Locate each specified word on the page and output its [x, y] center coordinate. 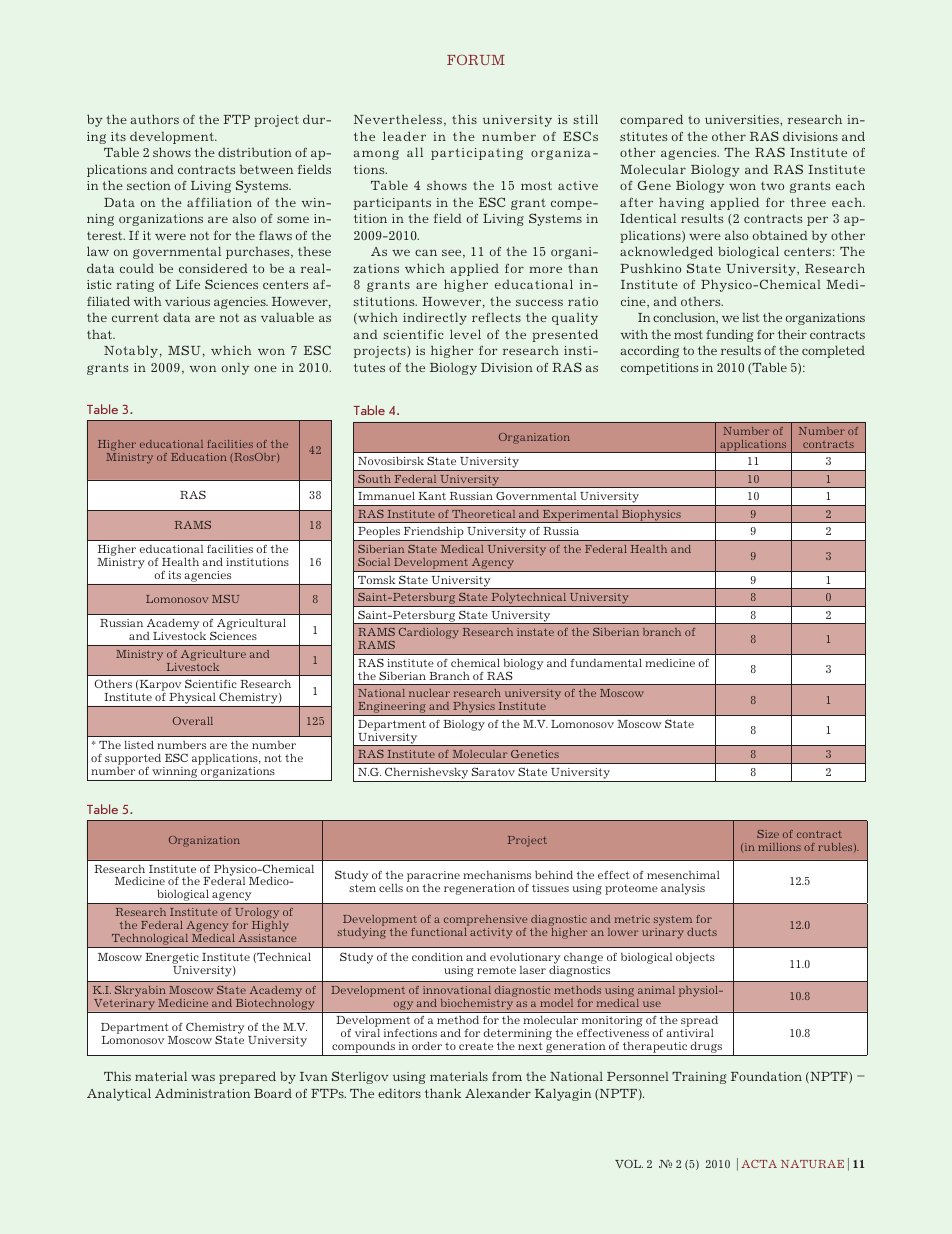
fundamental [606, 662]
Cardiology [429, 633]
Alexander [498, 1093]
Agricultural [250, 625]
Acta [759, 1164]
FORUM [476, 59]
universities [743, 119]
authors [154, 119]
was [203, 1077]
